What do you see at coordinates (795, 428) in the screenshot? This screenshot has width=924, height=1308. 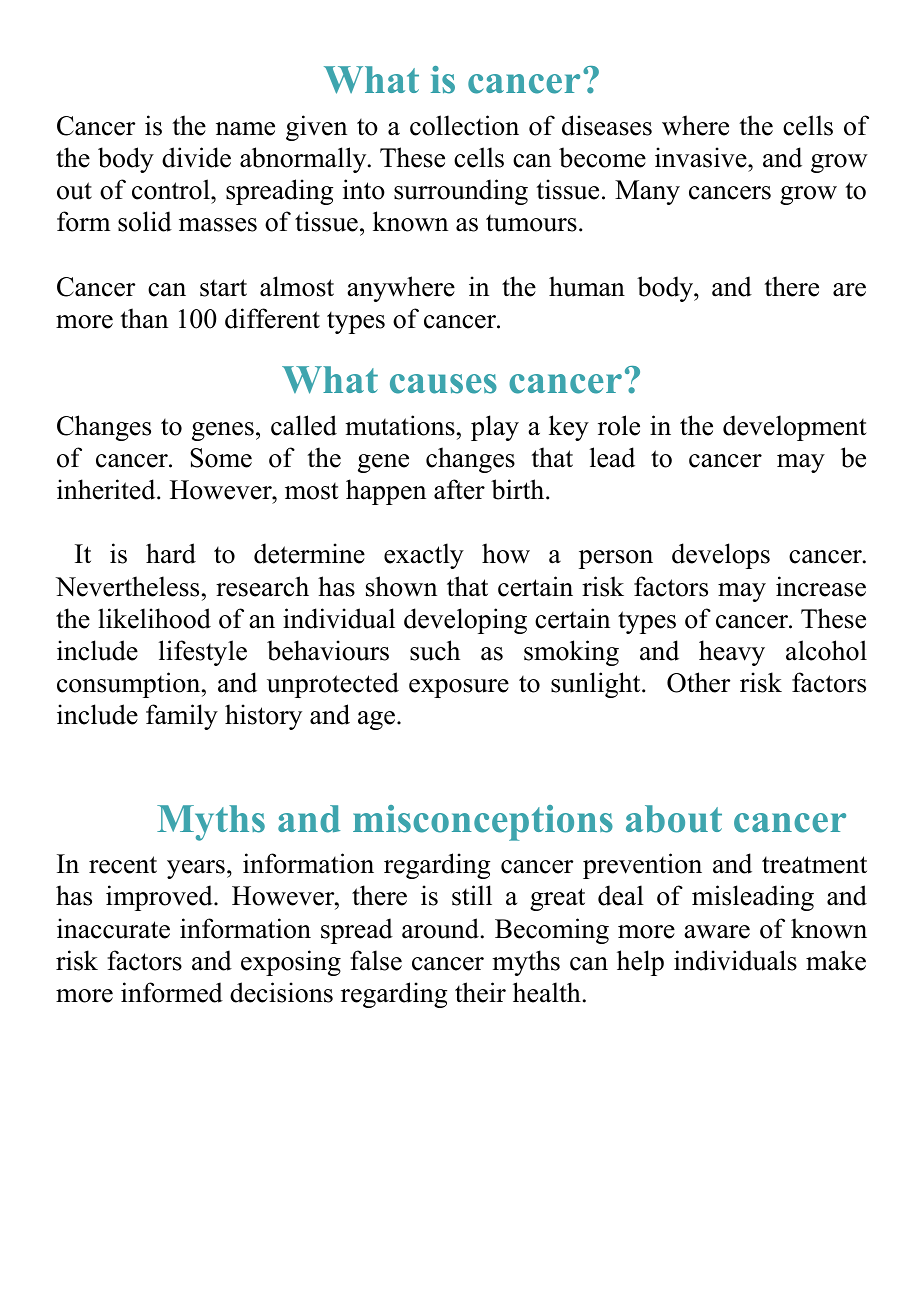 I see `development` at bounding box center [795, 428].
